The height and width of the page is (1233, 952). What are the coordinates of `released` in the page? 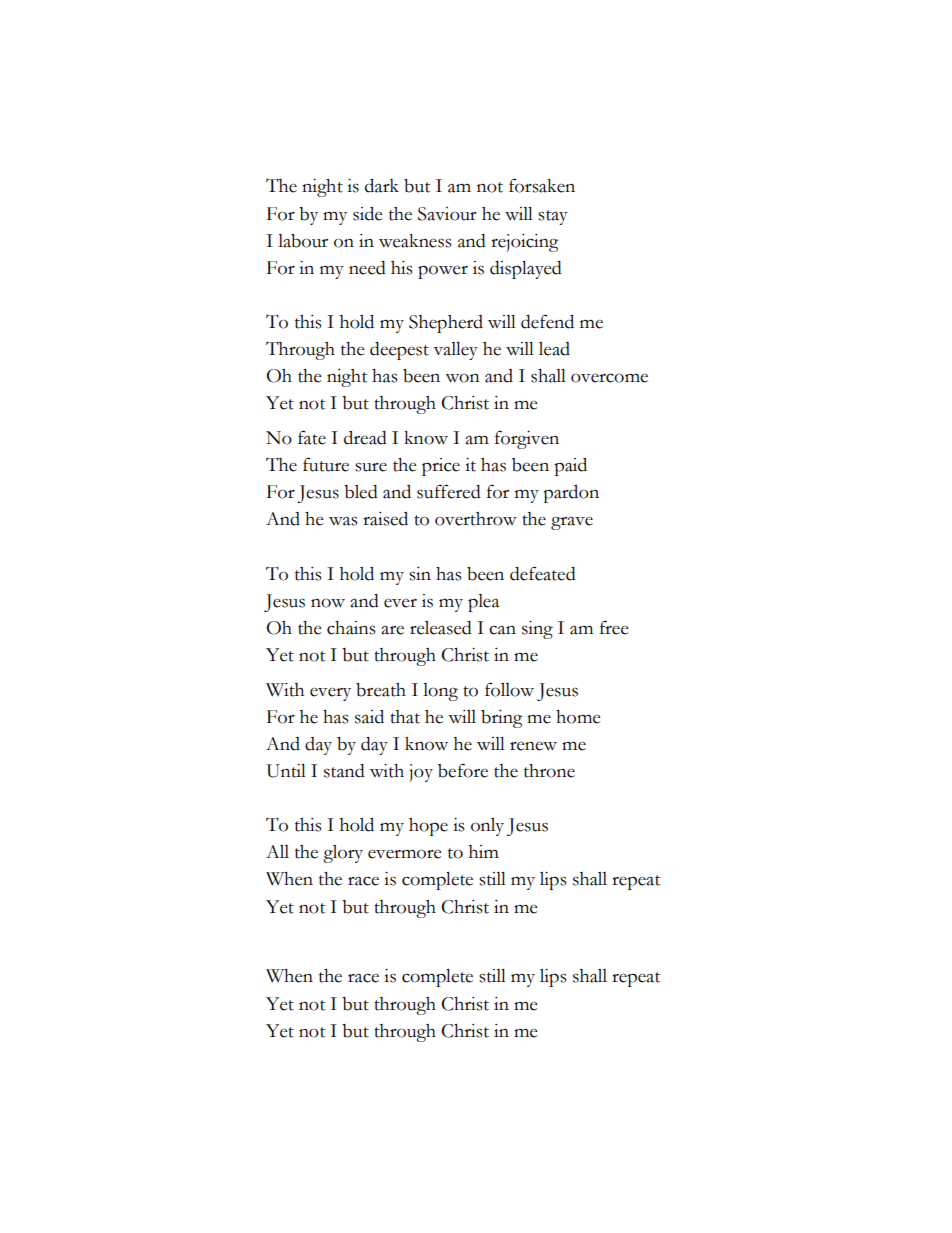 It's located at (441, 628).
